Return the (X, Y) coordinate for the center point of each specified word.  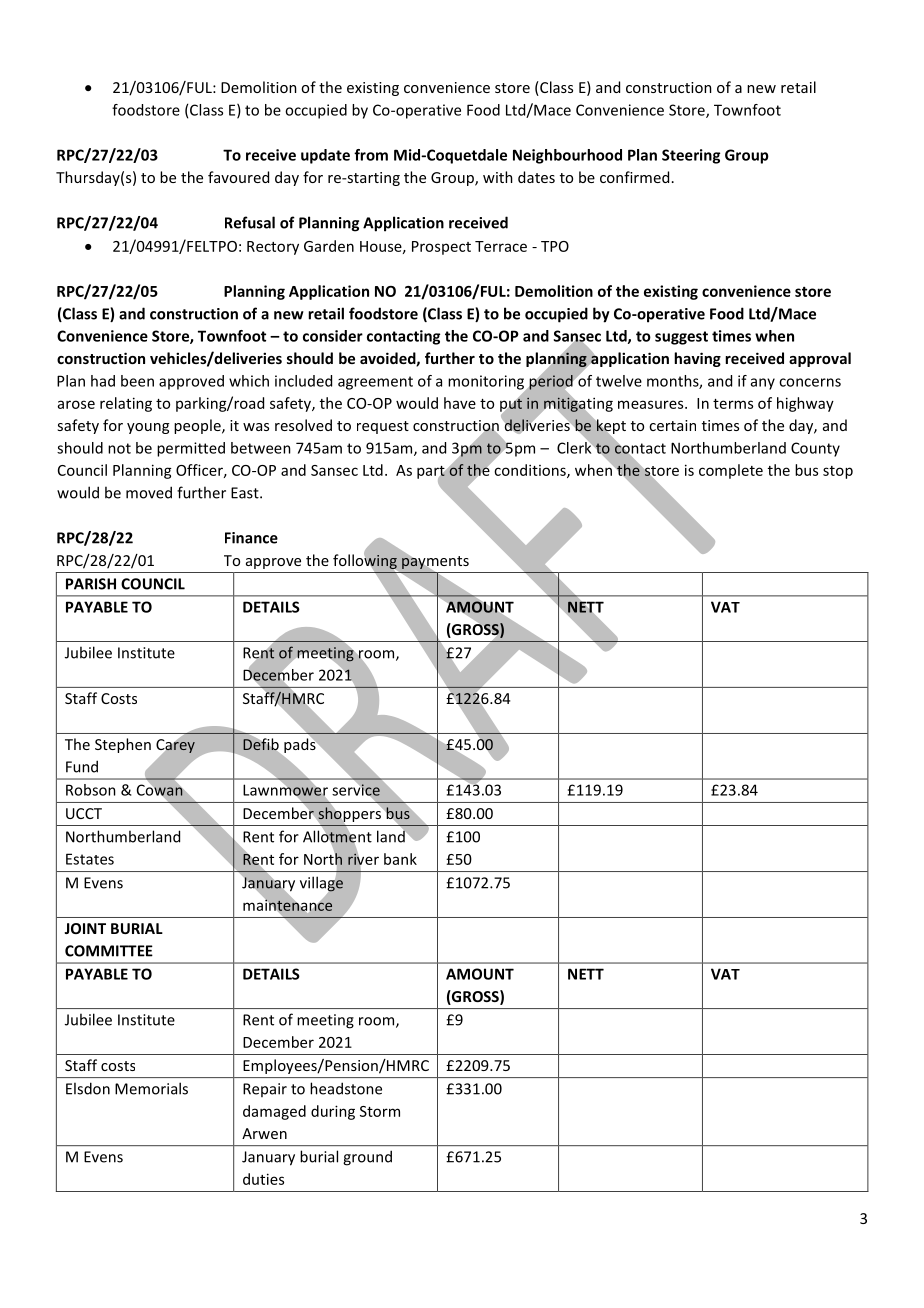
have (460, 403)
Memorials (151, 1088)
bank (400, 859)
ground (367, 1158)
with (498, 177)
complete (731, 471)
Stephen (123, 745)
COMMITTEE (109, 951)
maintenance (288, 905)
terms (733, 404)
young (148, 428)
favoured (238, 177)
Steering (691, 156)
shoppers (349, 814)
